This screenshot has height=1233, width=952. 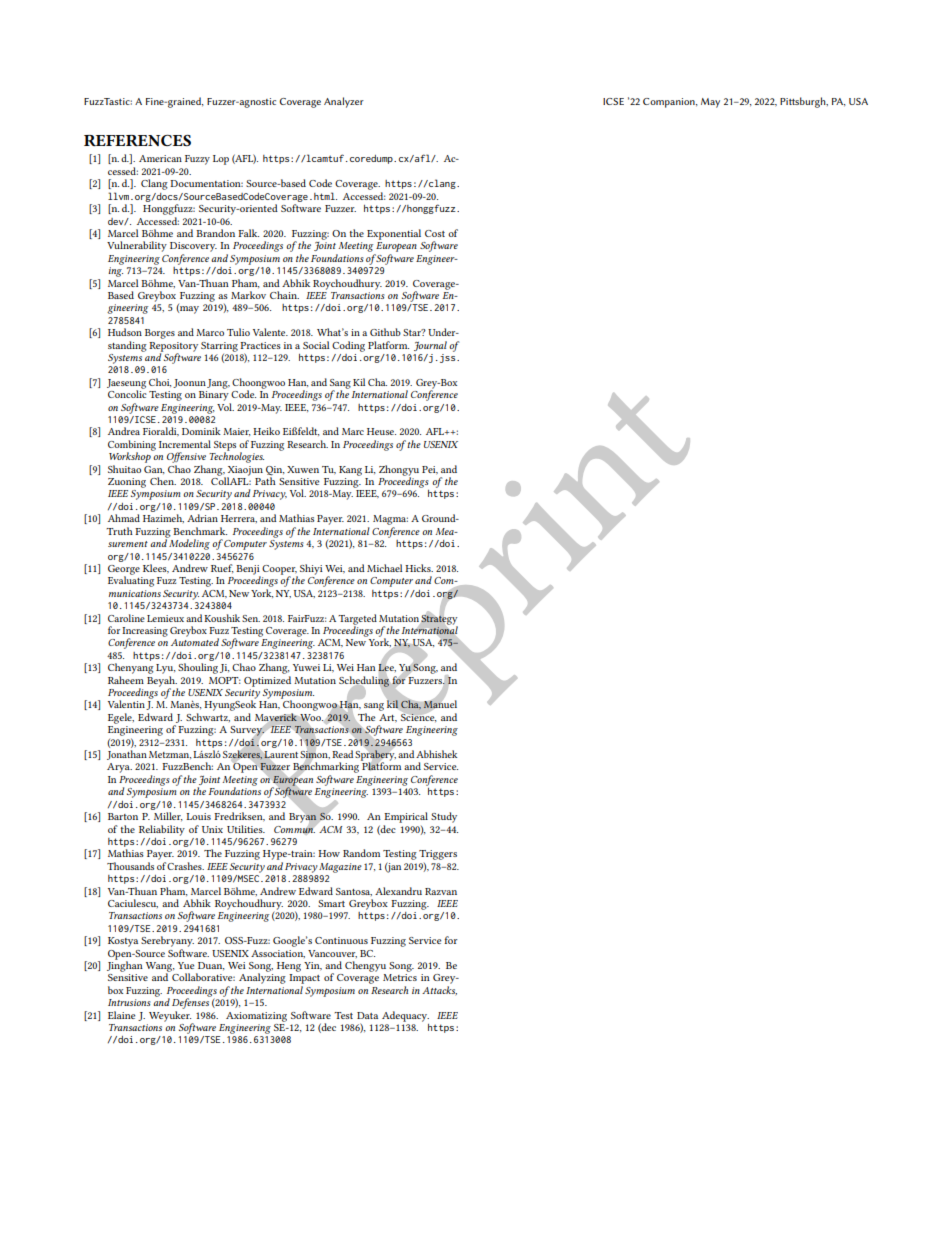 I want to click on Analyzer, so click(x=344, y=102).
